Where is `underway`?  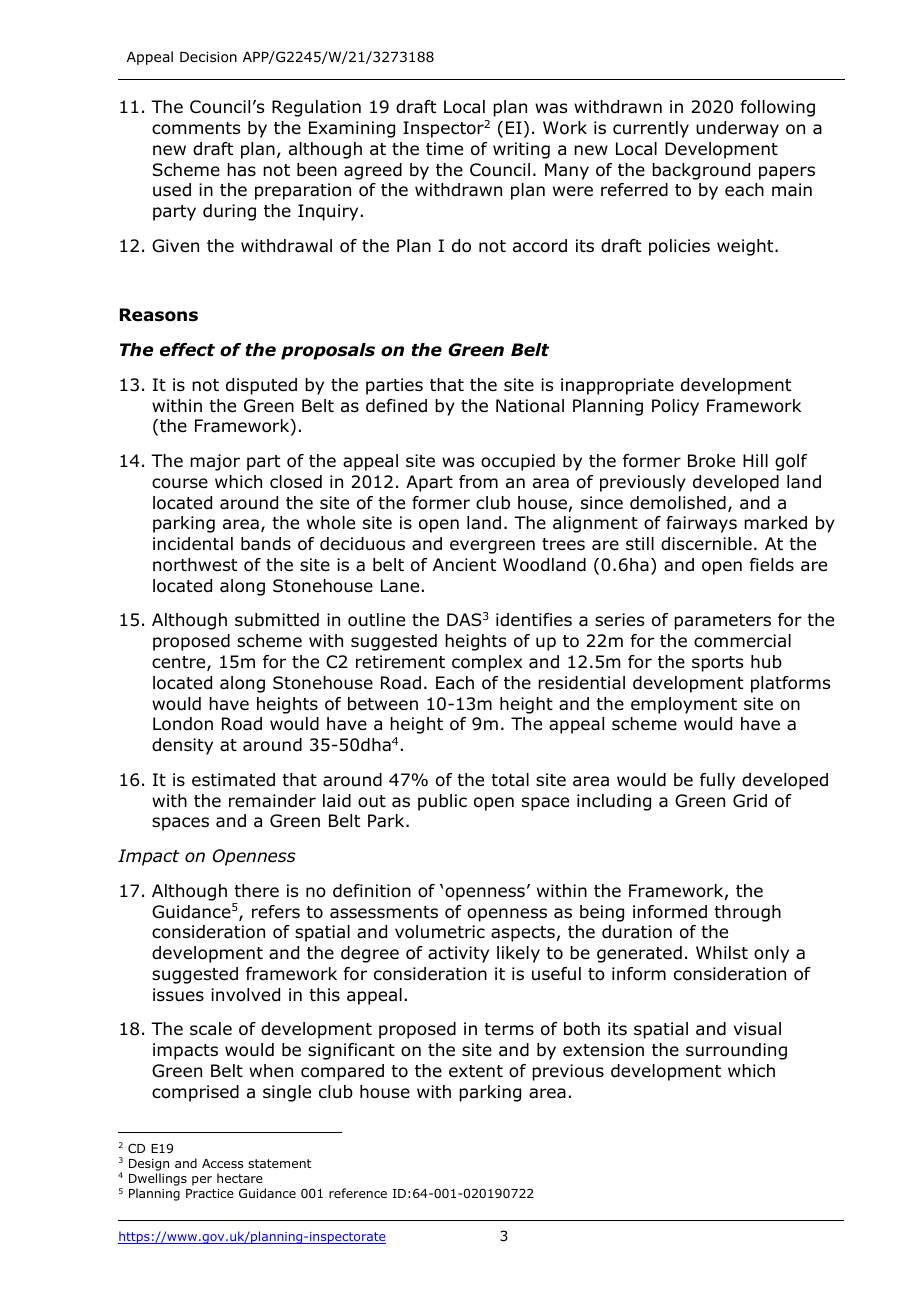 underway is located at coordinates (737, 129).
